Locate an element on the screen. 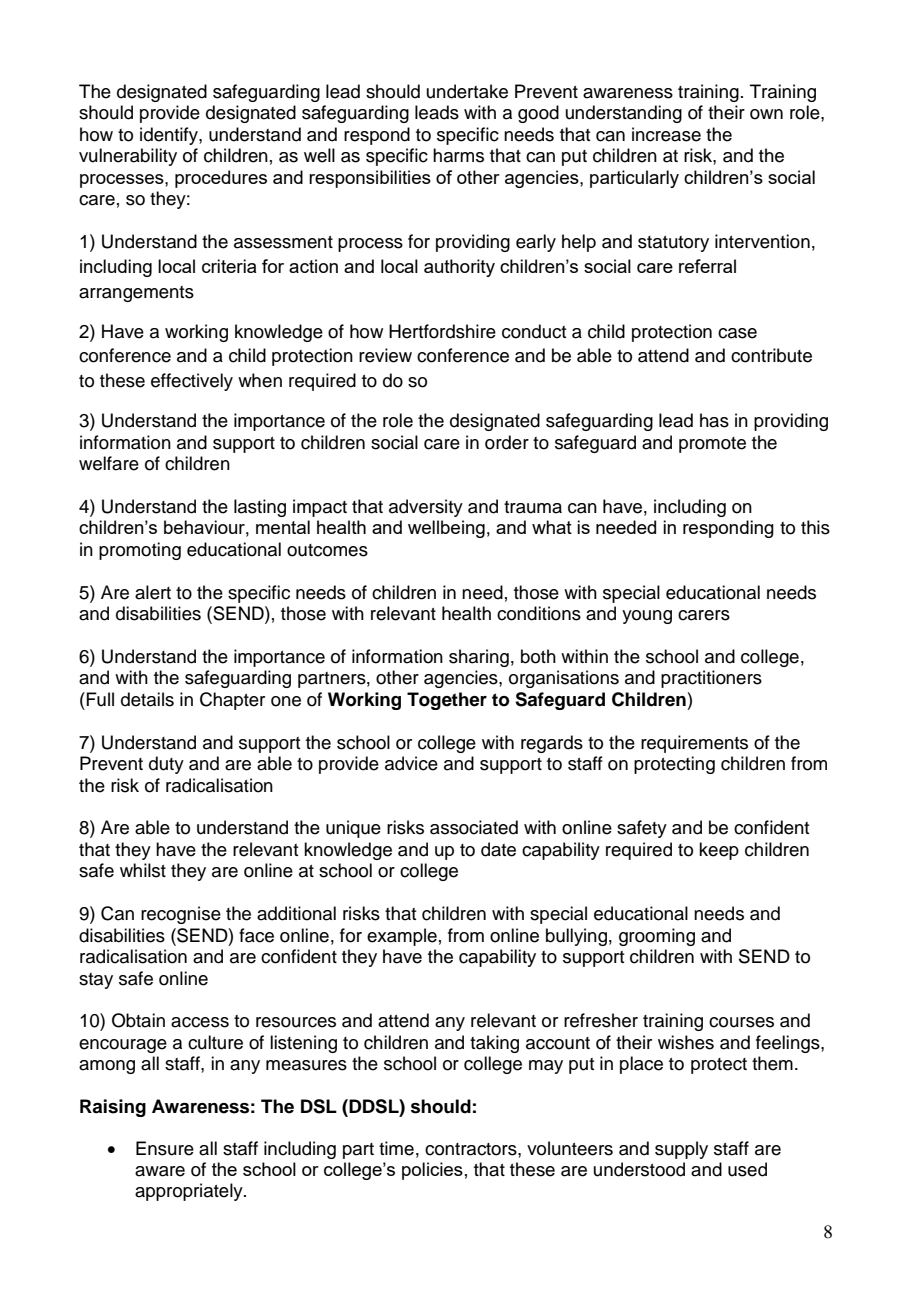 The height and width of the screenshot is (1308, 924). identify is located at coordinates (170, 136).
